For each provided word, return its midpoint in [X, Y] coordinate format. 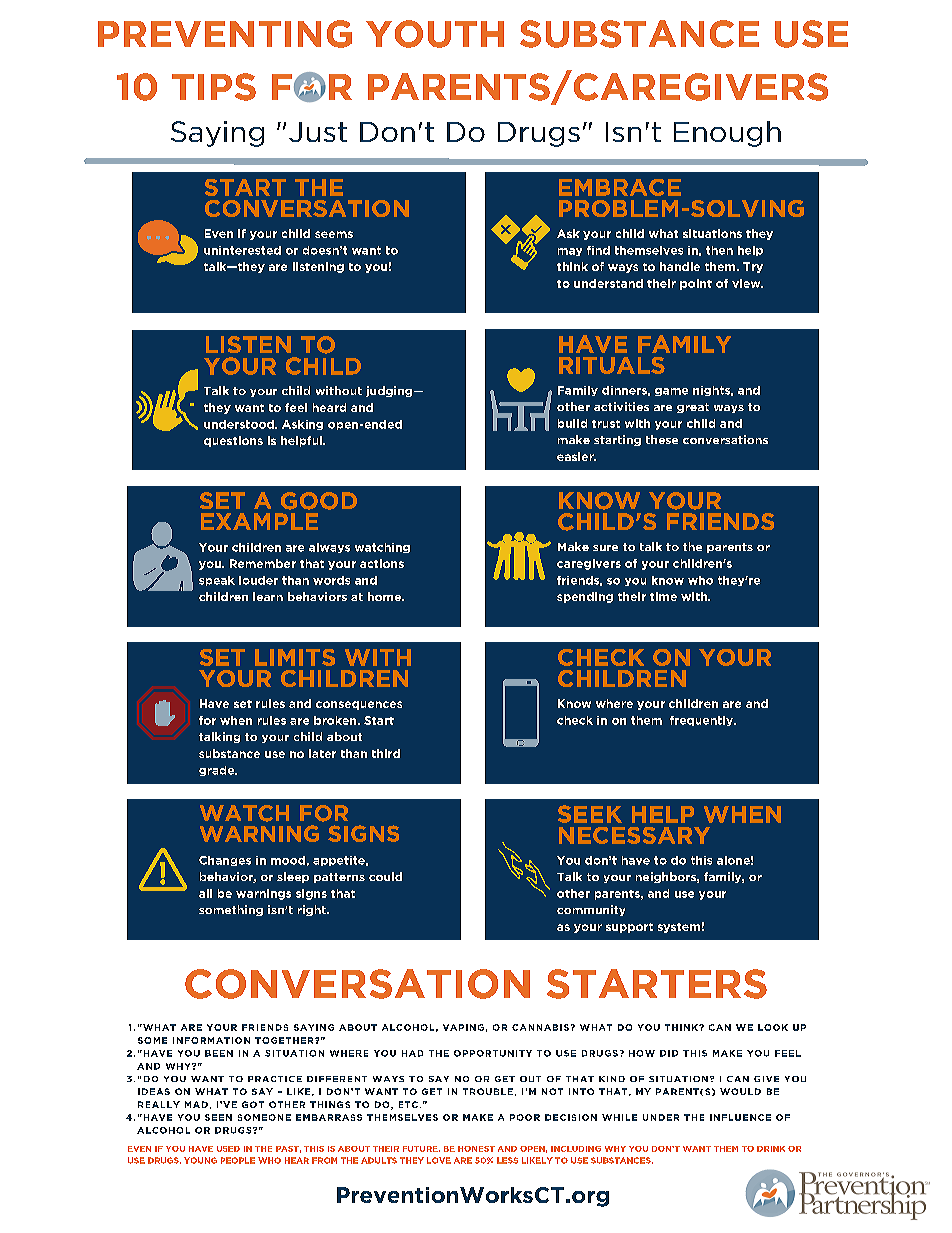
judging [390, 391]
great [693, 408]
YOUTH [435, 34]
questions [233, 441]
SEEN [218, 1117]
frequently [703, 721]
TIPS [214, 87]
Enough [727, 134]
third [386, 753]
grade [218, 771]
